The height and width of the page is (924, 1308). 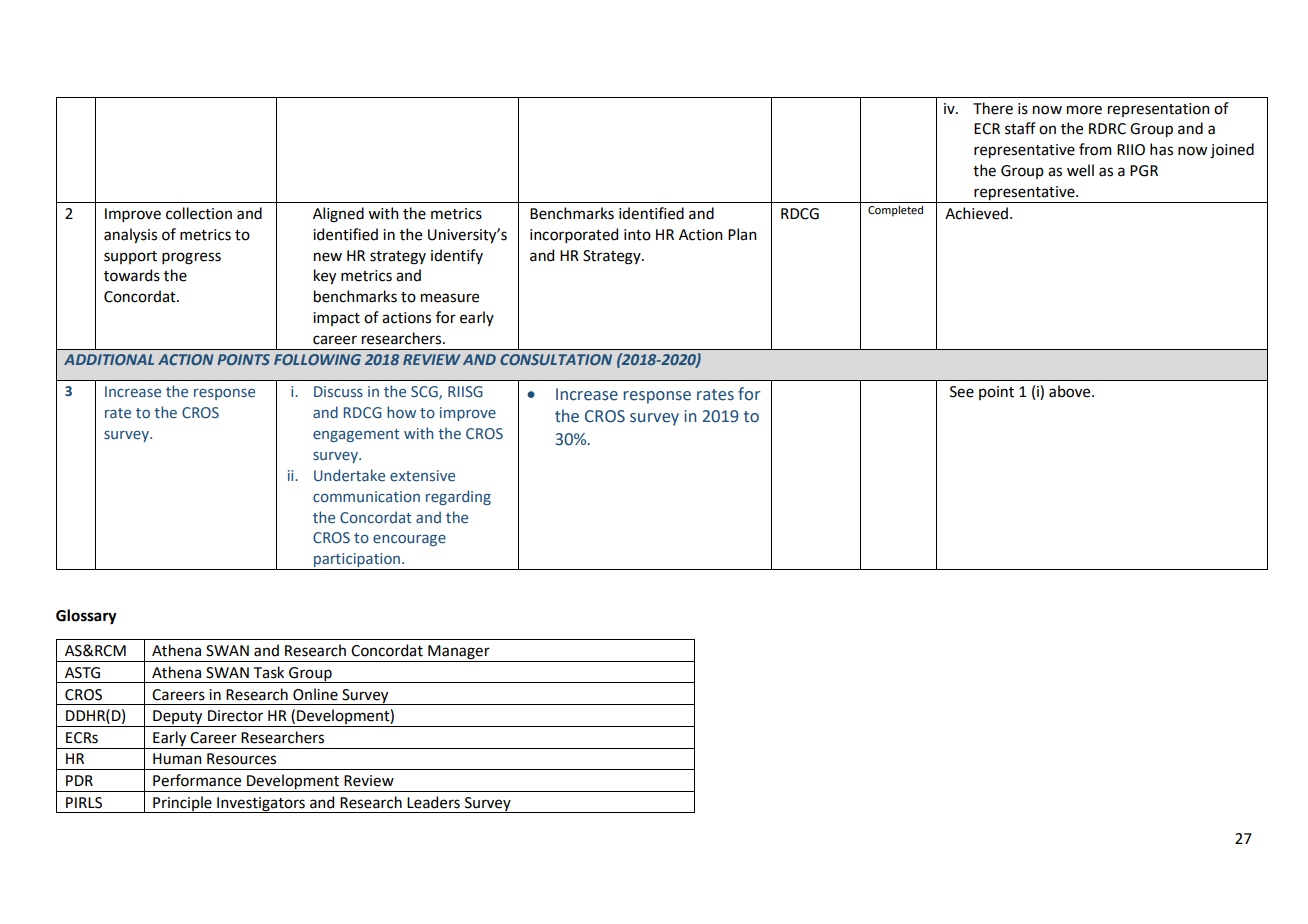 I want to click on Achieved, so click(x=976, y=213).
